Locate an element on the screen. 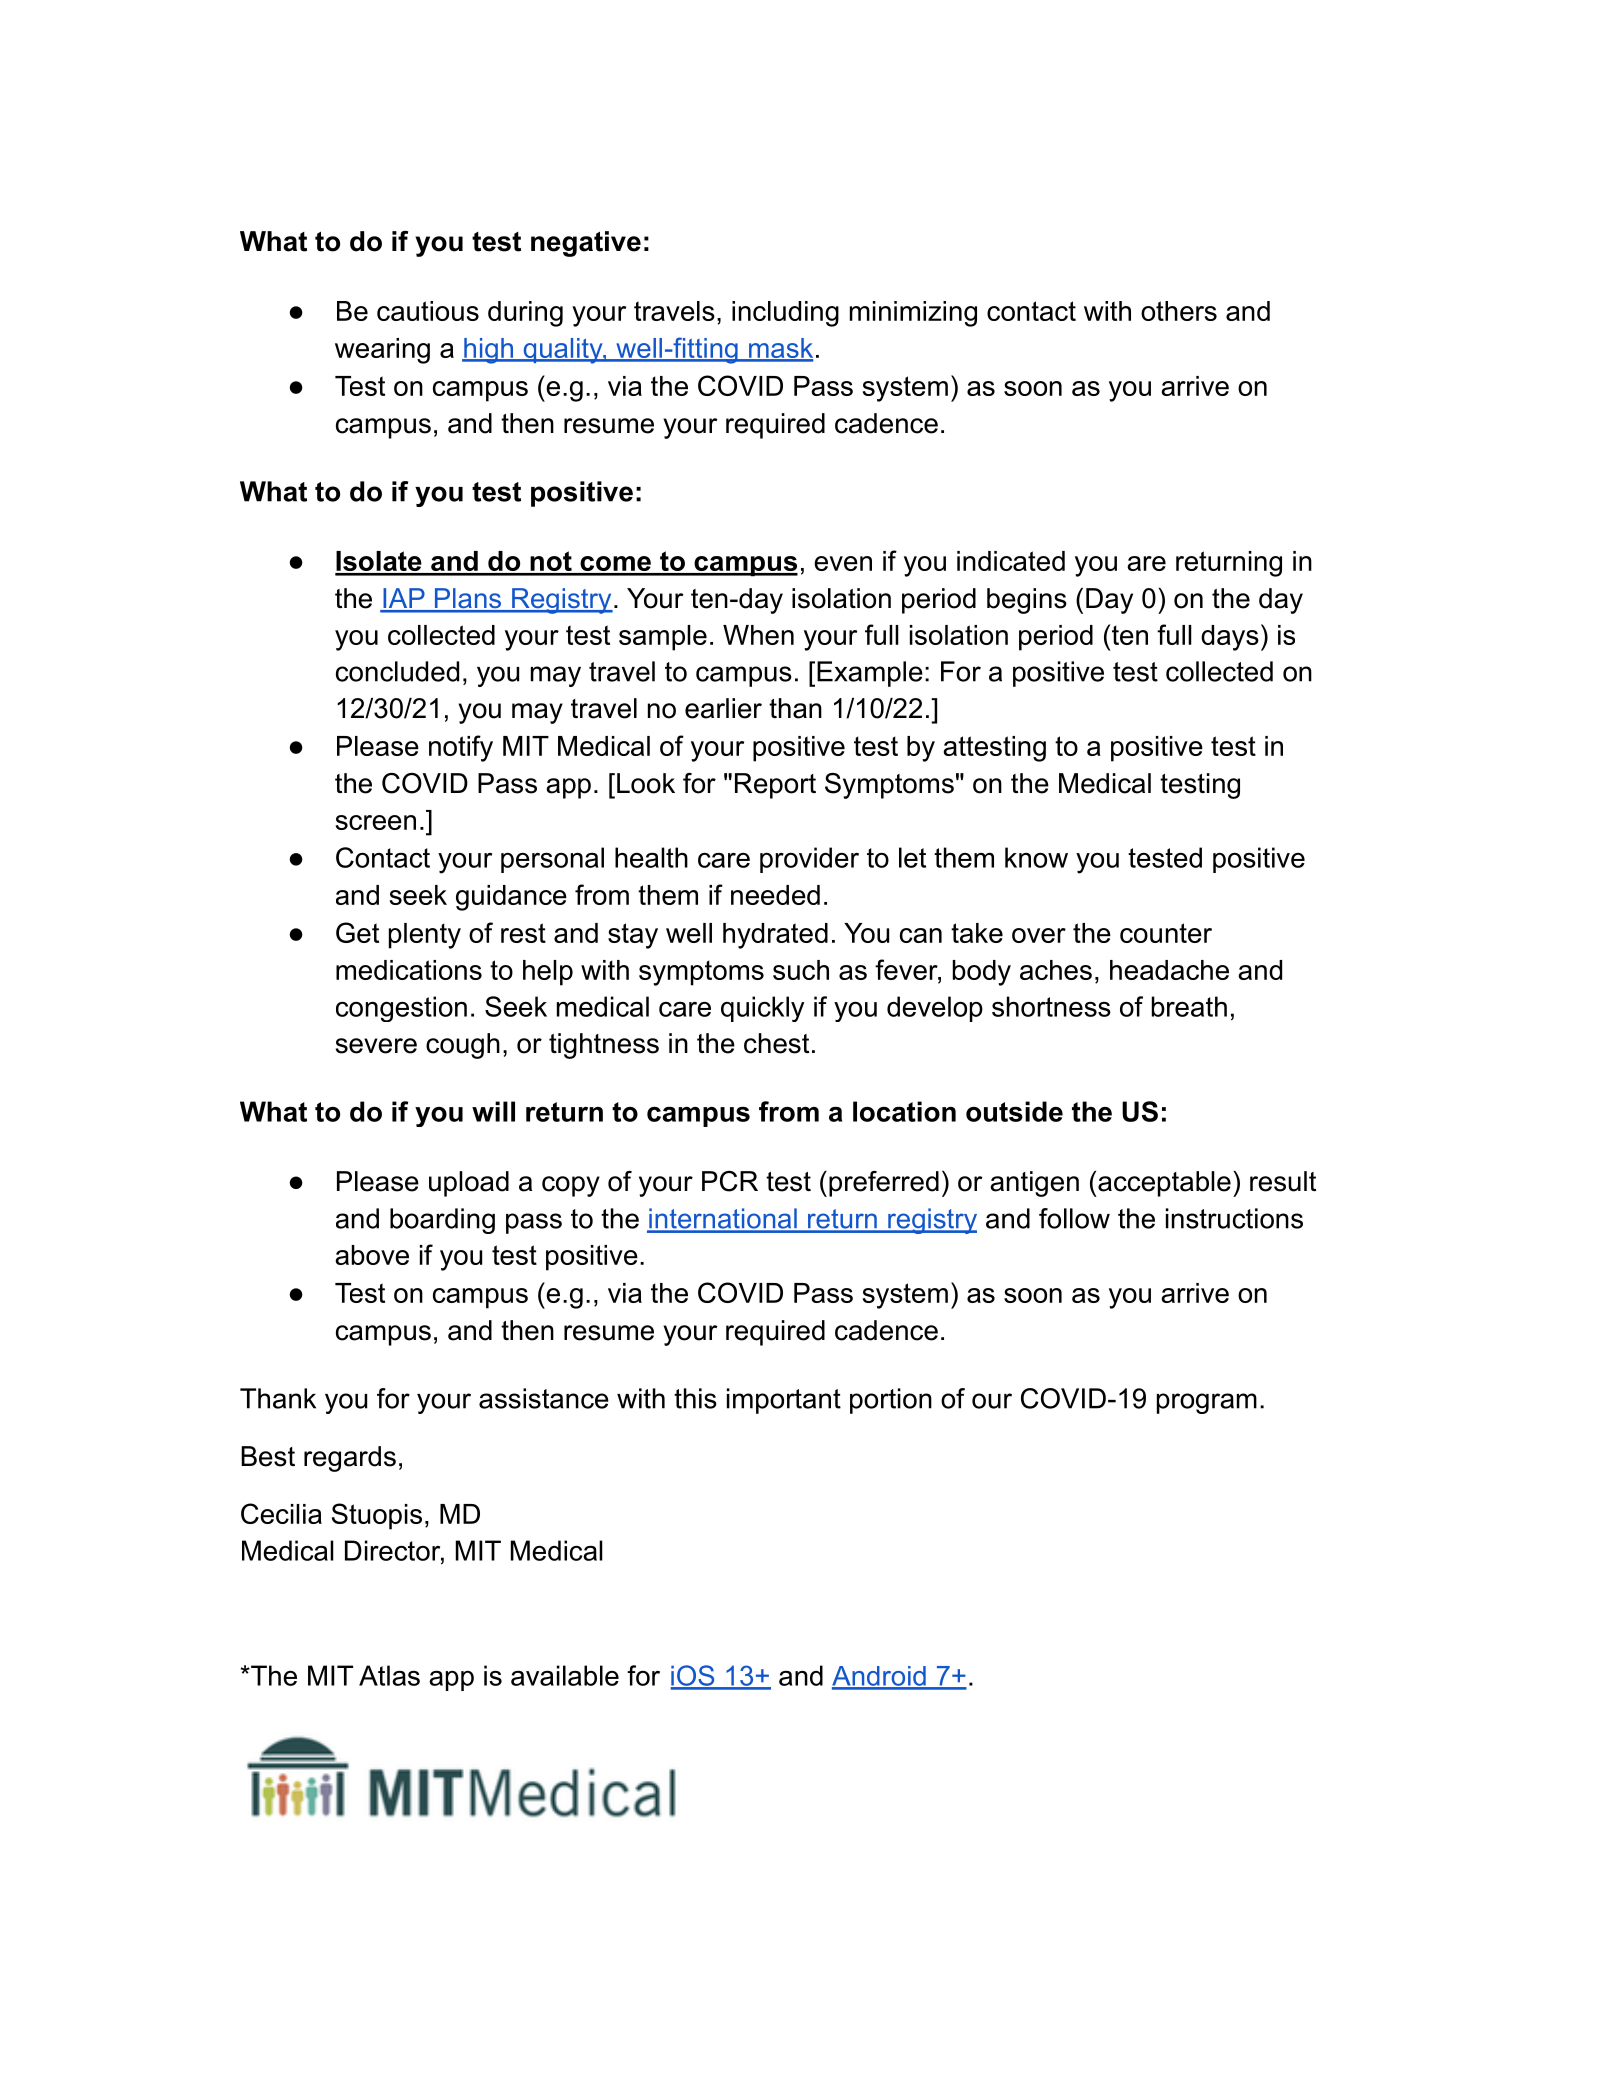 This screenshot has width=1616, height=2091. others is located at coordinates (1179, 311).
